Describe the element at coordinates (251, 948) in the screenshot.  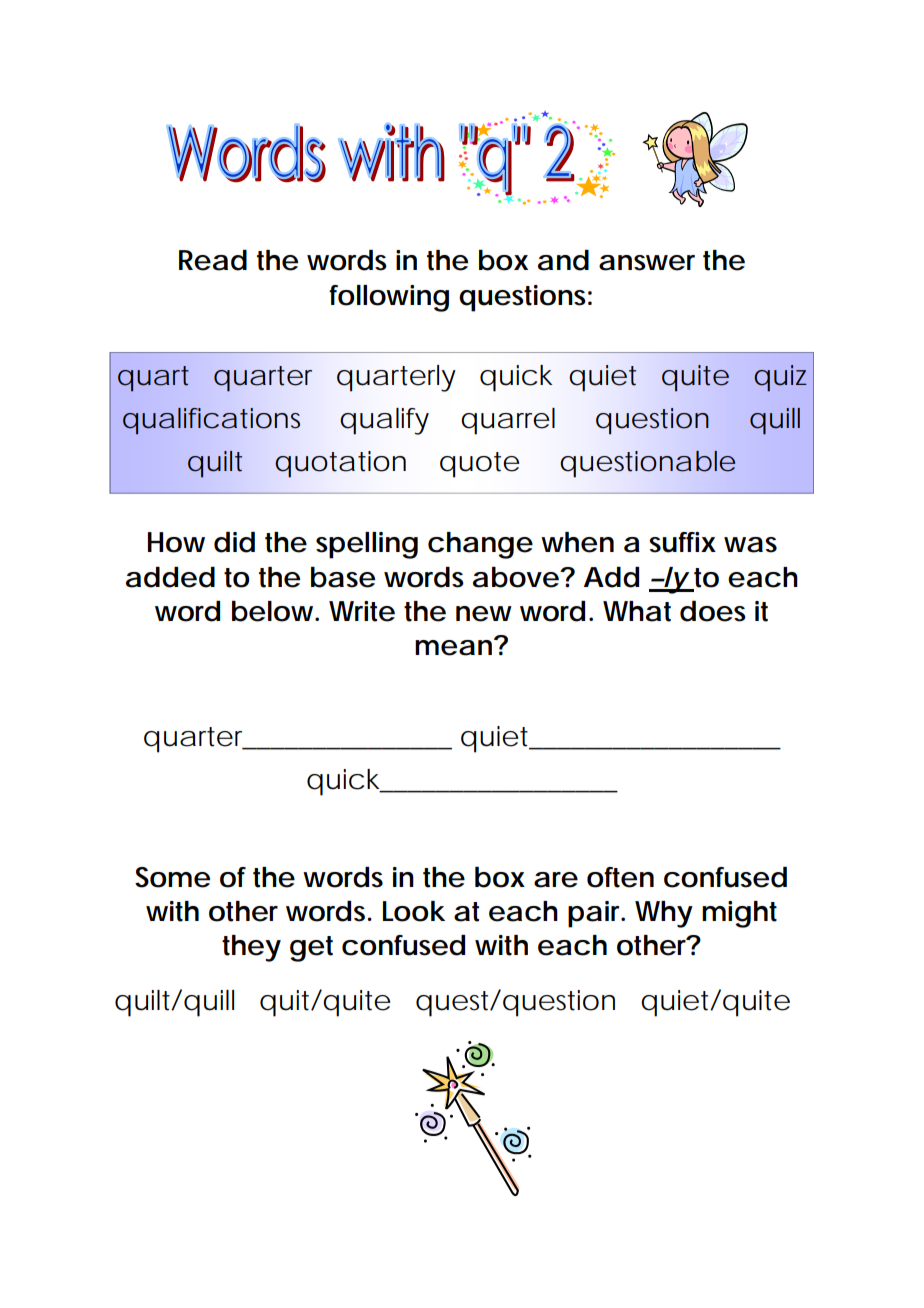
I see `they` at that location.
